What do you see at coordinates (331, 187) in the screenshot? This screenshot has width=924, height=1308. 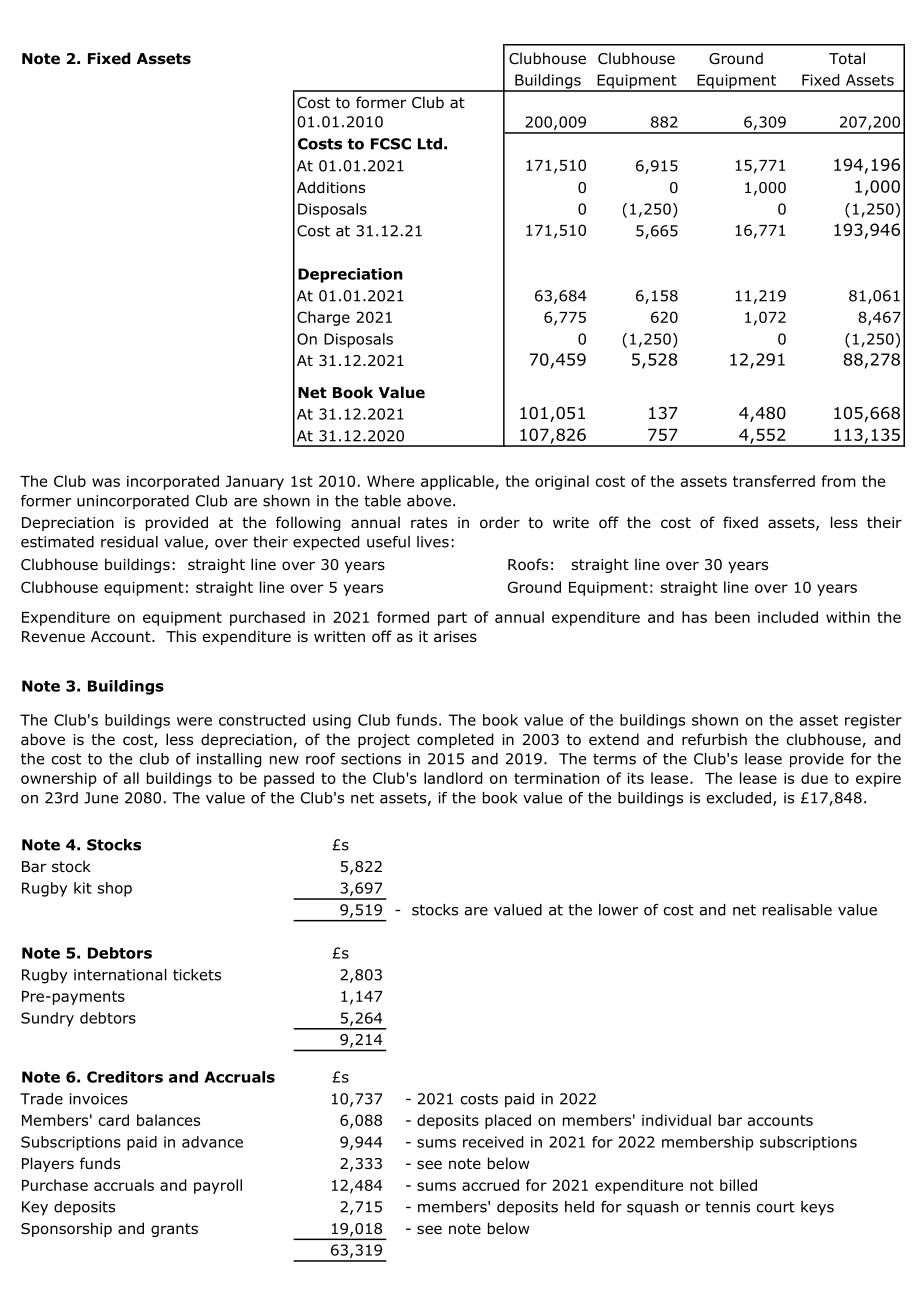 I see `Additions` at bounding box center [331, 187].
